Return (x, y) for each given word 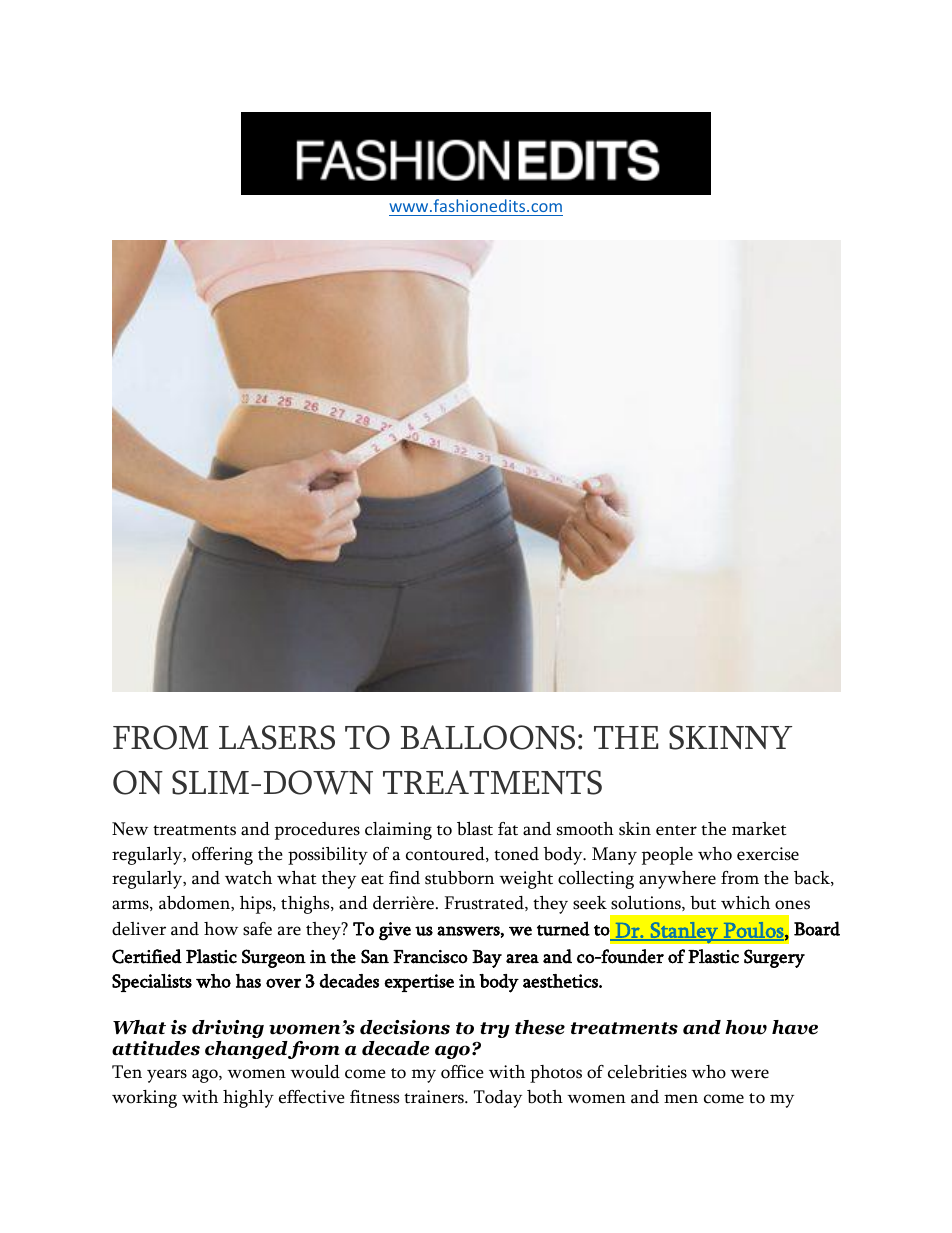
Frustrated (485, 903)
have (795, 1027)
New (130, 829)
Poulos (754, 931)
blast (475, 829)
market (759, 829)
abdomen (195, 903)
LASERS (277, 737)
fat (508, 829)
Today (498, 1099)
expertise (419, 983)
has (248, 981)
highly (248, 1099)
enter (676, 830)
